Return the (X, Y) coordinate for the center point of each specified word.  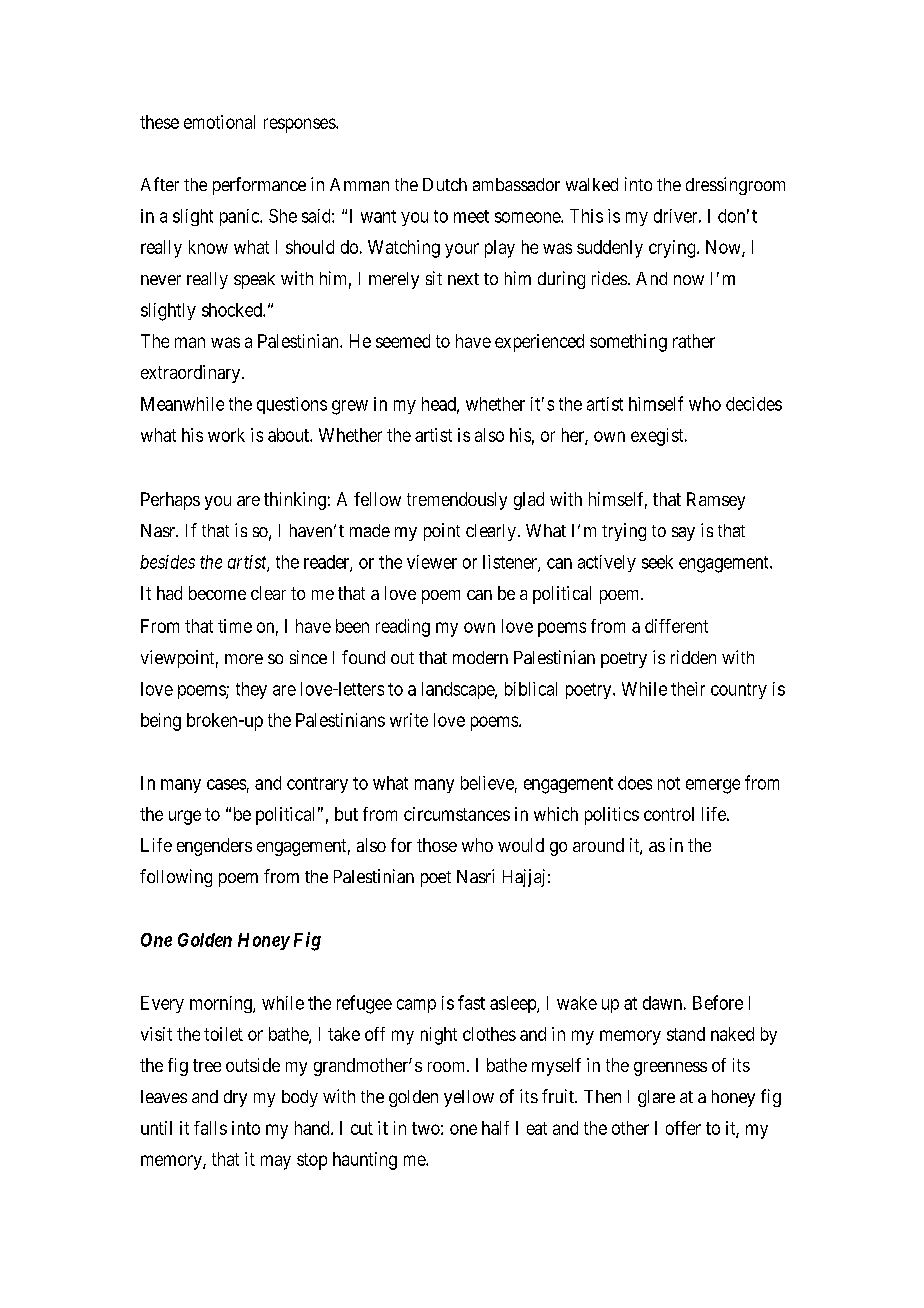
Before (718, 1002)
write (409, 720)
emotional (219, 122)
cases (226, 784)
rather (694, 341)
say (683, 534)
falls (210, 1128)
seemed (403, 341)
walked (592, 184)
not (669, 783)
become (217, 593)
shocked (233, 310)
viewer (432, 562)
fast (471, 1002)
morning (222, 1004)
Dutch (445, 184)
